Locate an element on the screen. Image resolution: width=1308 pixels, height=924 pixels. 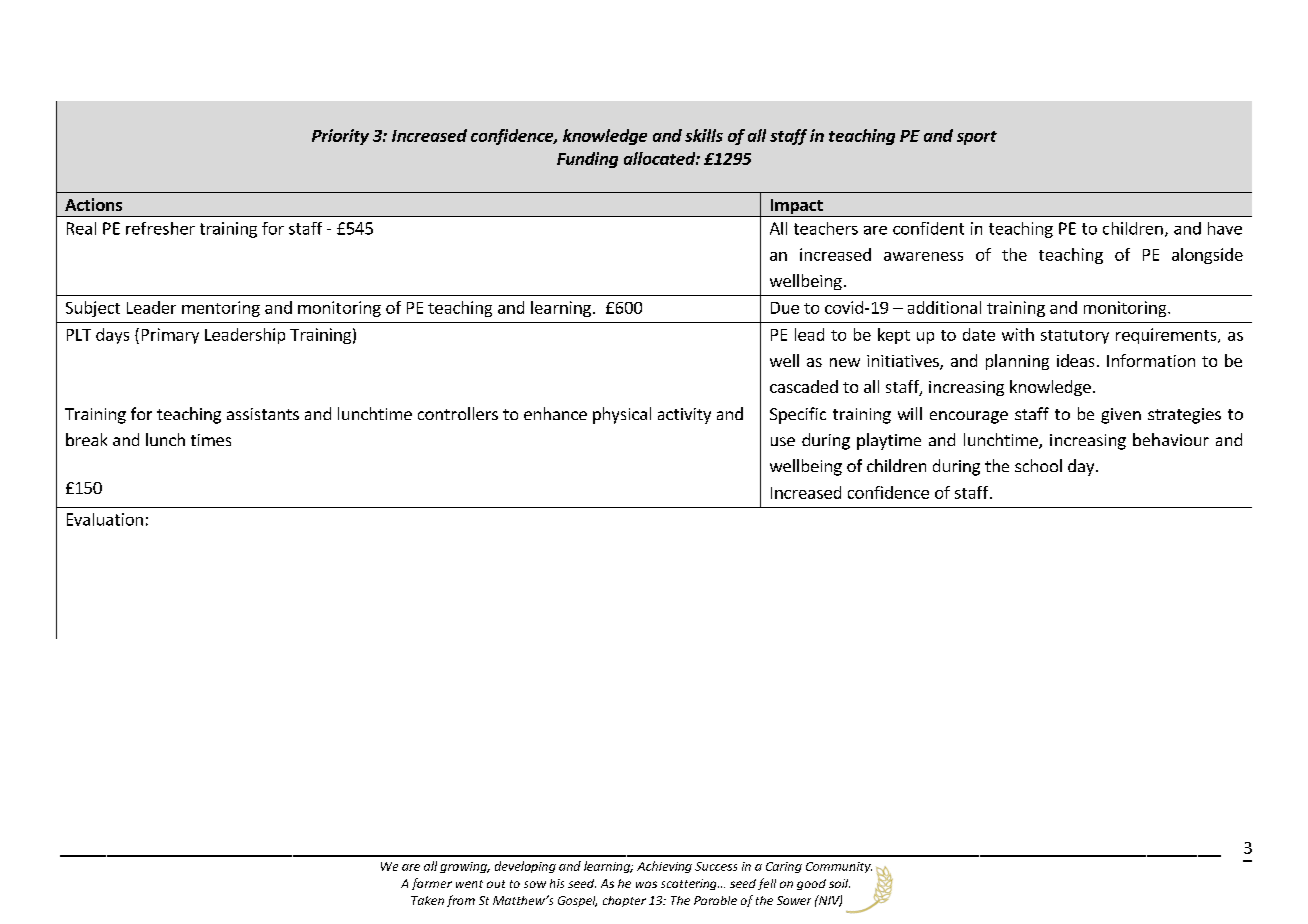
physical is located at coordinates (622, 415).
